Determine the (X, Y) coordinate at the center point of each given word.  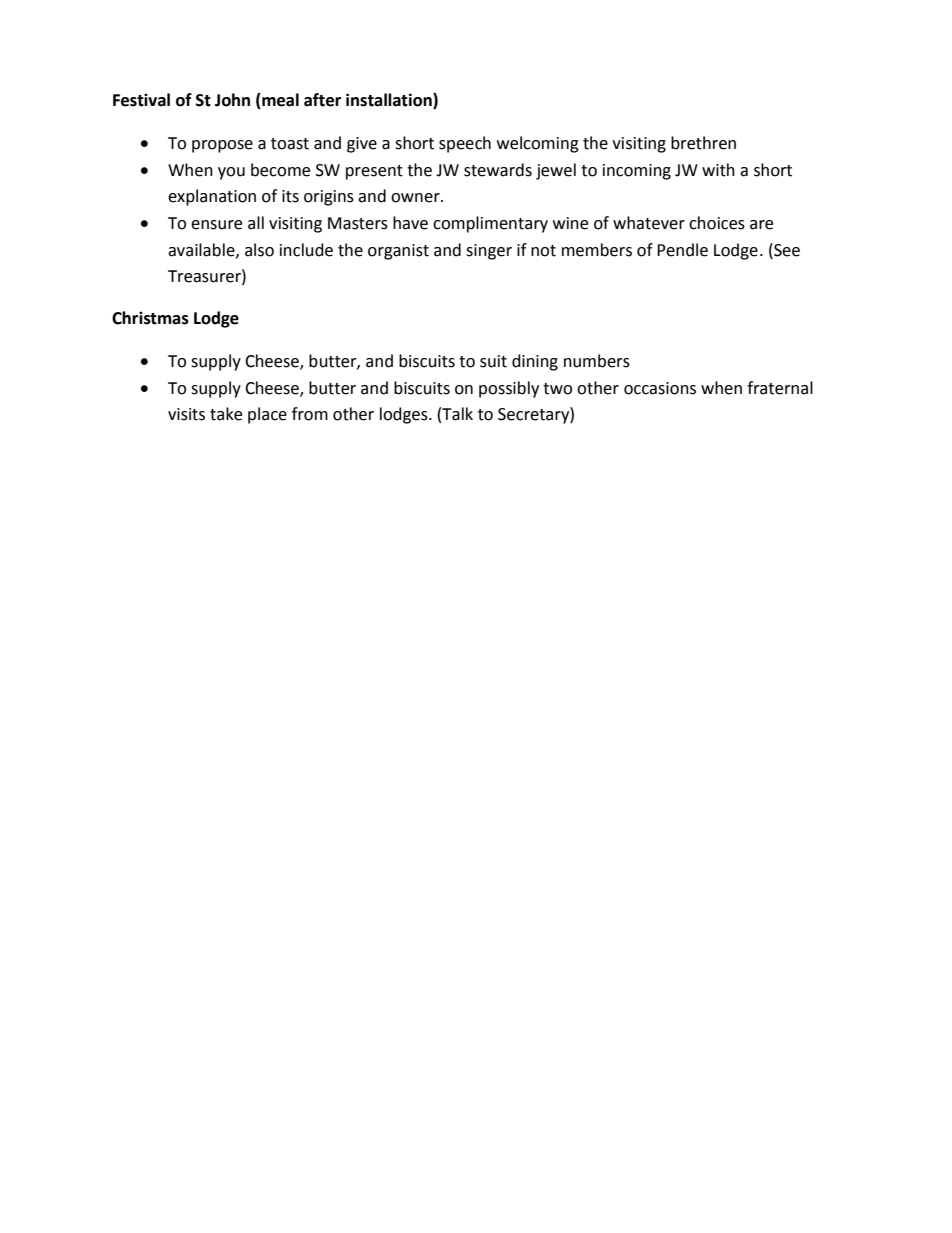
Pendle (682, 250)
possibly (509, 389)
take (226, 414)
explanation (212, 197)
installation (390, 101)
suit (493, 361)
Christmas (150, 318)
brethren (703, 143)
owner (416, 198)
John (232, 100)
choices (717, 223)
